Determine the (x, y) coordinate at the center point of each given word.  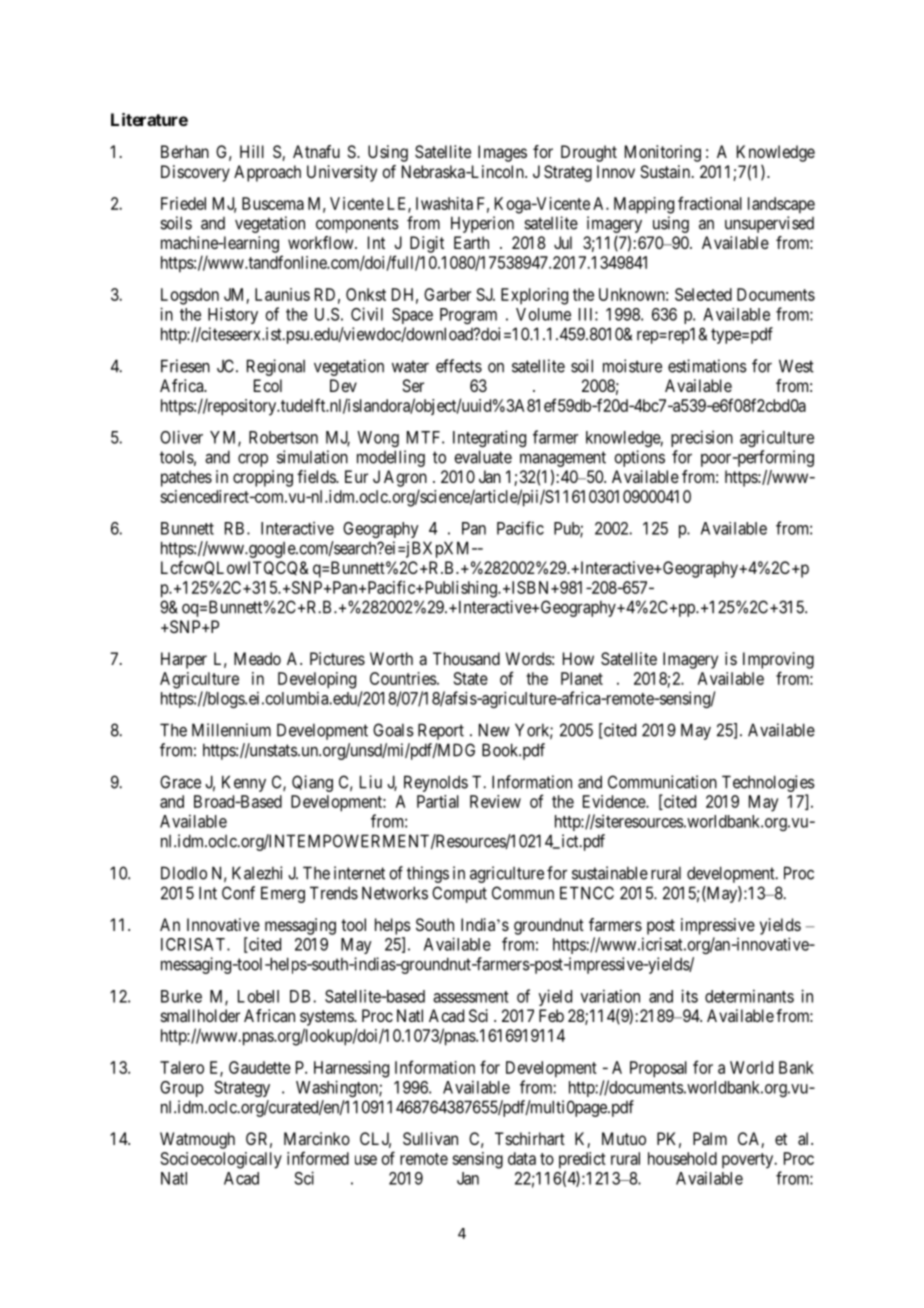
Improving (778, 660)
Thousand (466, 658)
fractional (710, 203)
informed (318, 1158)
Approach (267, 173)
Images (502, 153)
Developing (317, 680)
